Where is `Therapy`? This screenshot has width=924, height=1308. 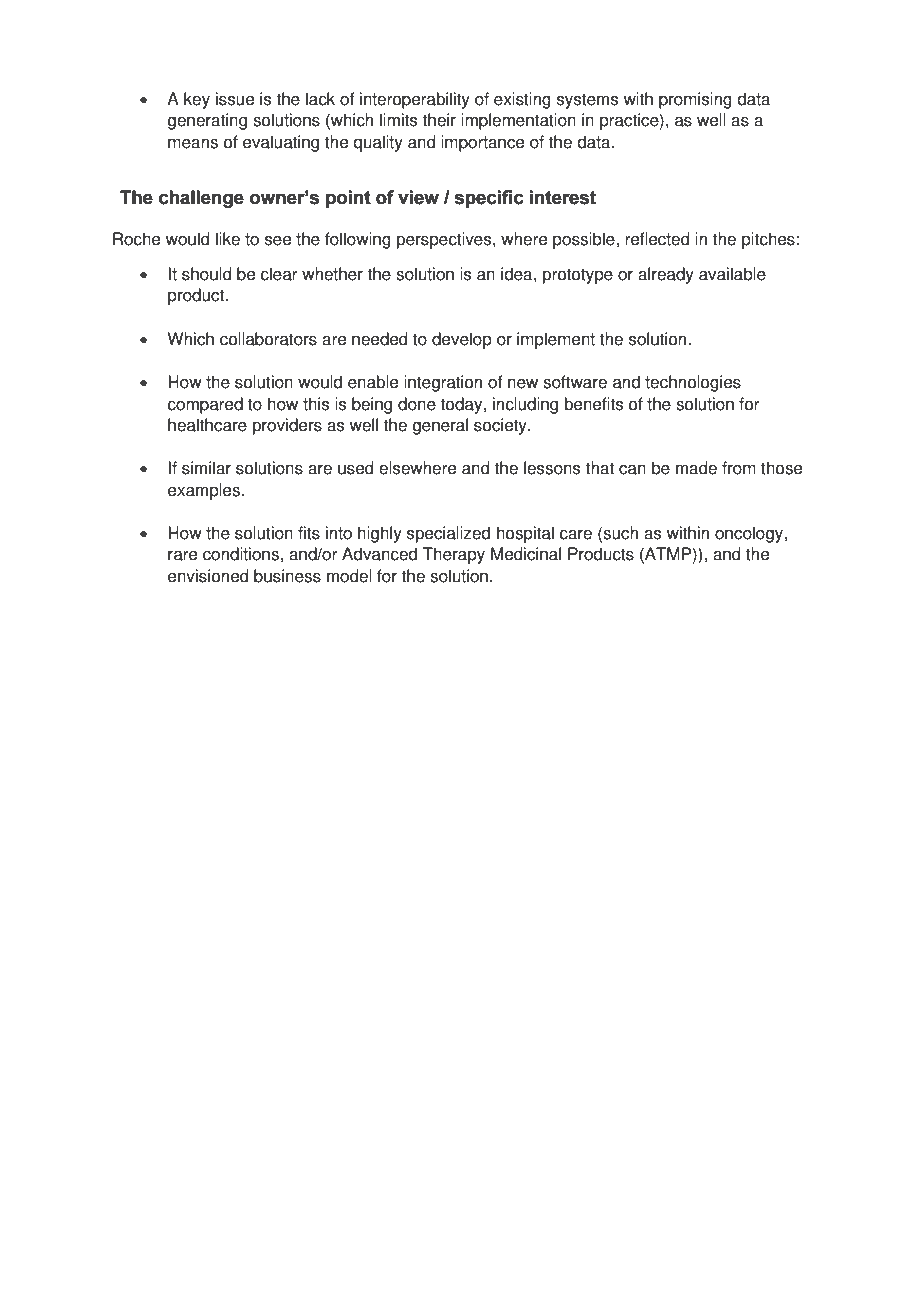
Therapy is located at coordinates (454, 555).
